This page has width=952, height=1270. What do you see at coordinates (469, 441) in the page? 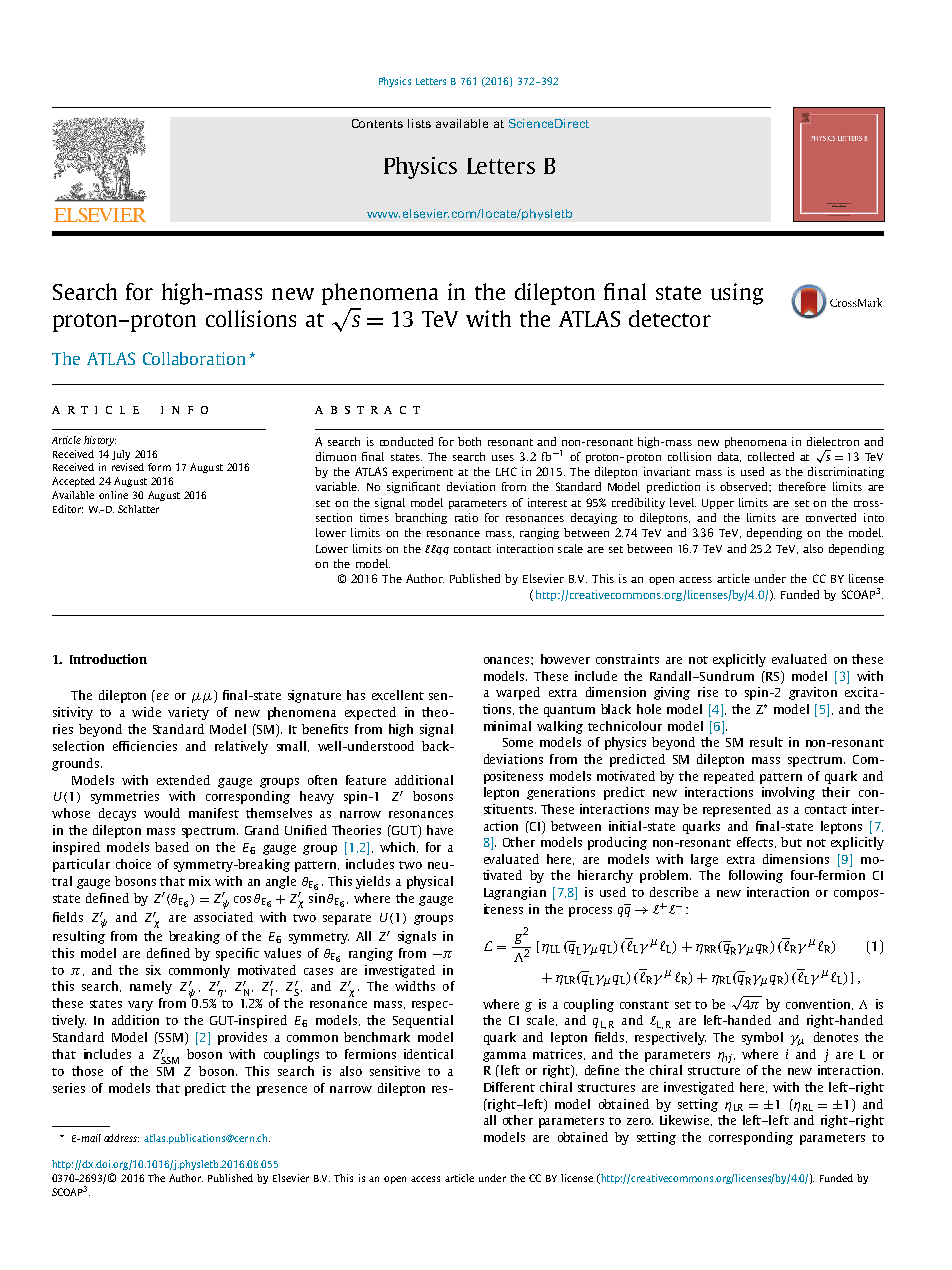
I see `both` at bounding box center [469, 441].
